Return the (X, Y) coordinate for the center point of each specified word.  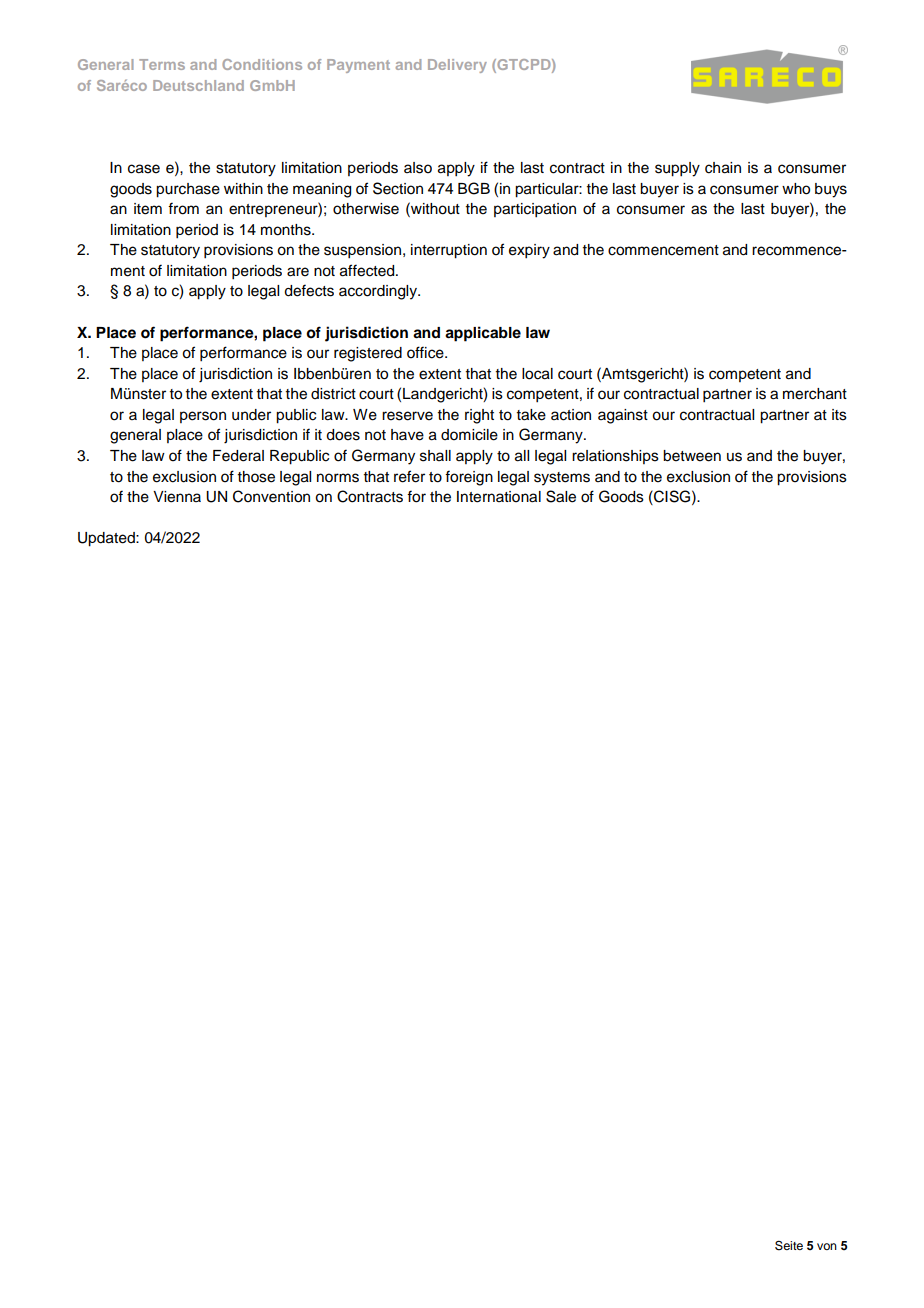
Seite (789, 1245)
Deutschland (198, 85)
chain (723, 168)
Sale (561, 496)
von (827, 1246)
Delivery (457, 66)
